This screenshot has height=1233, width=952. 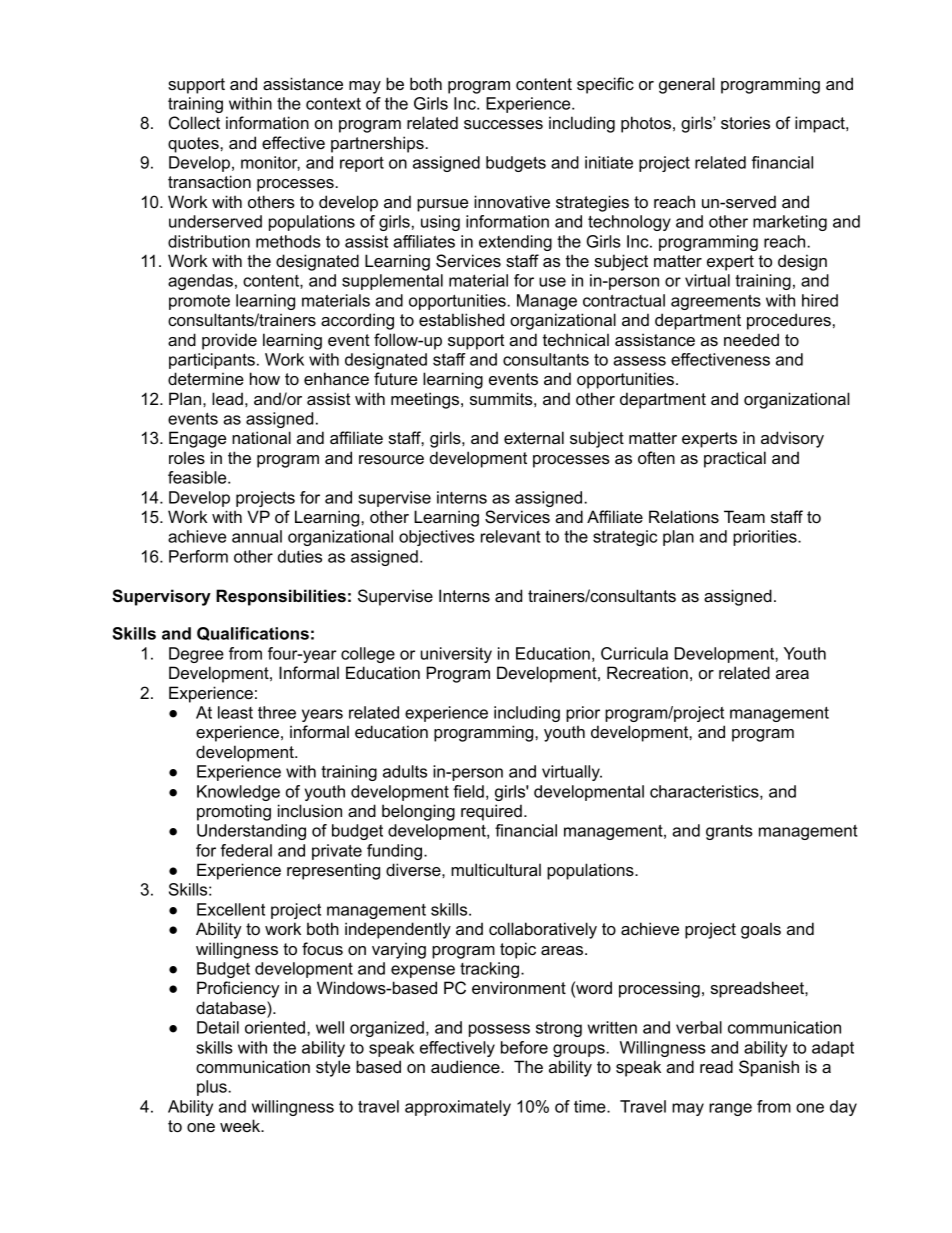 What do you see at coordinates (253, 634) in the screenshot?
I see `Qualifications` at bounding box center [253, 634].
